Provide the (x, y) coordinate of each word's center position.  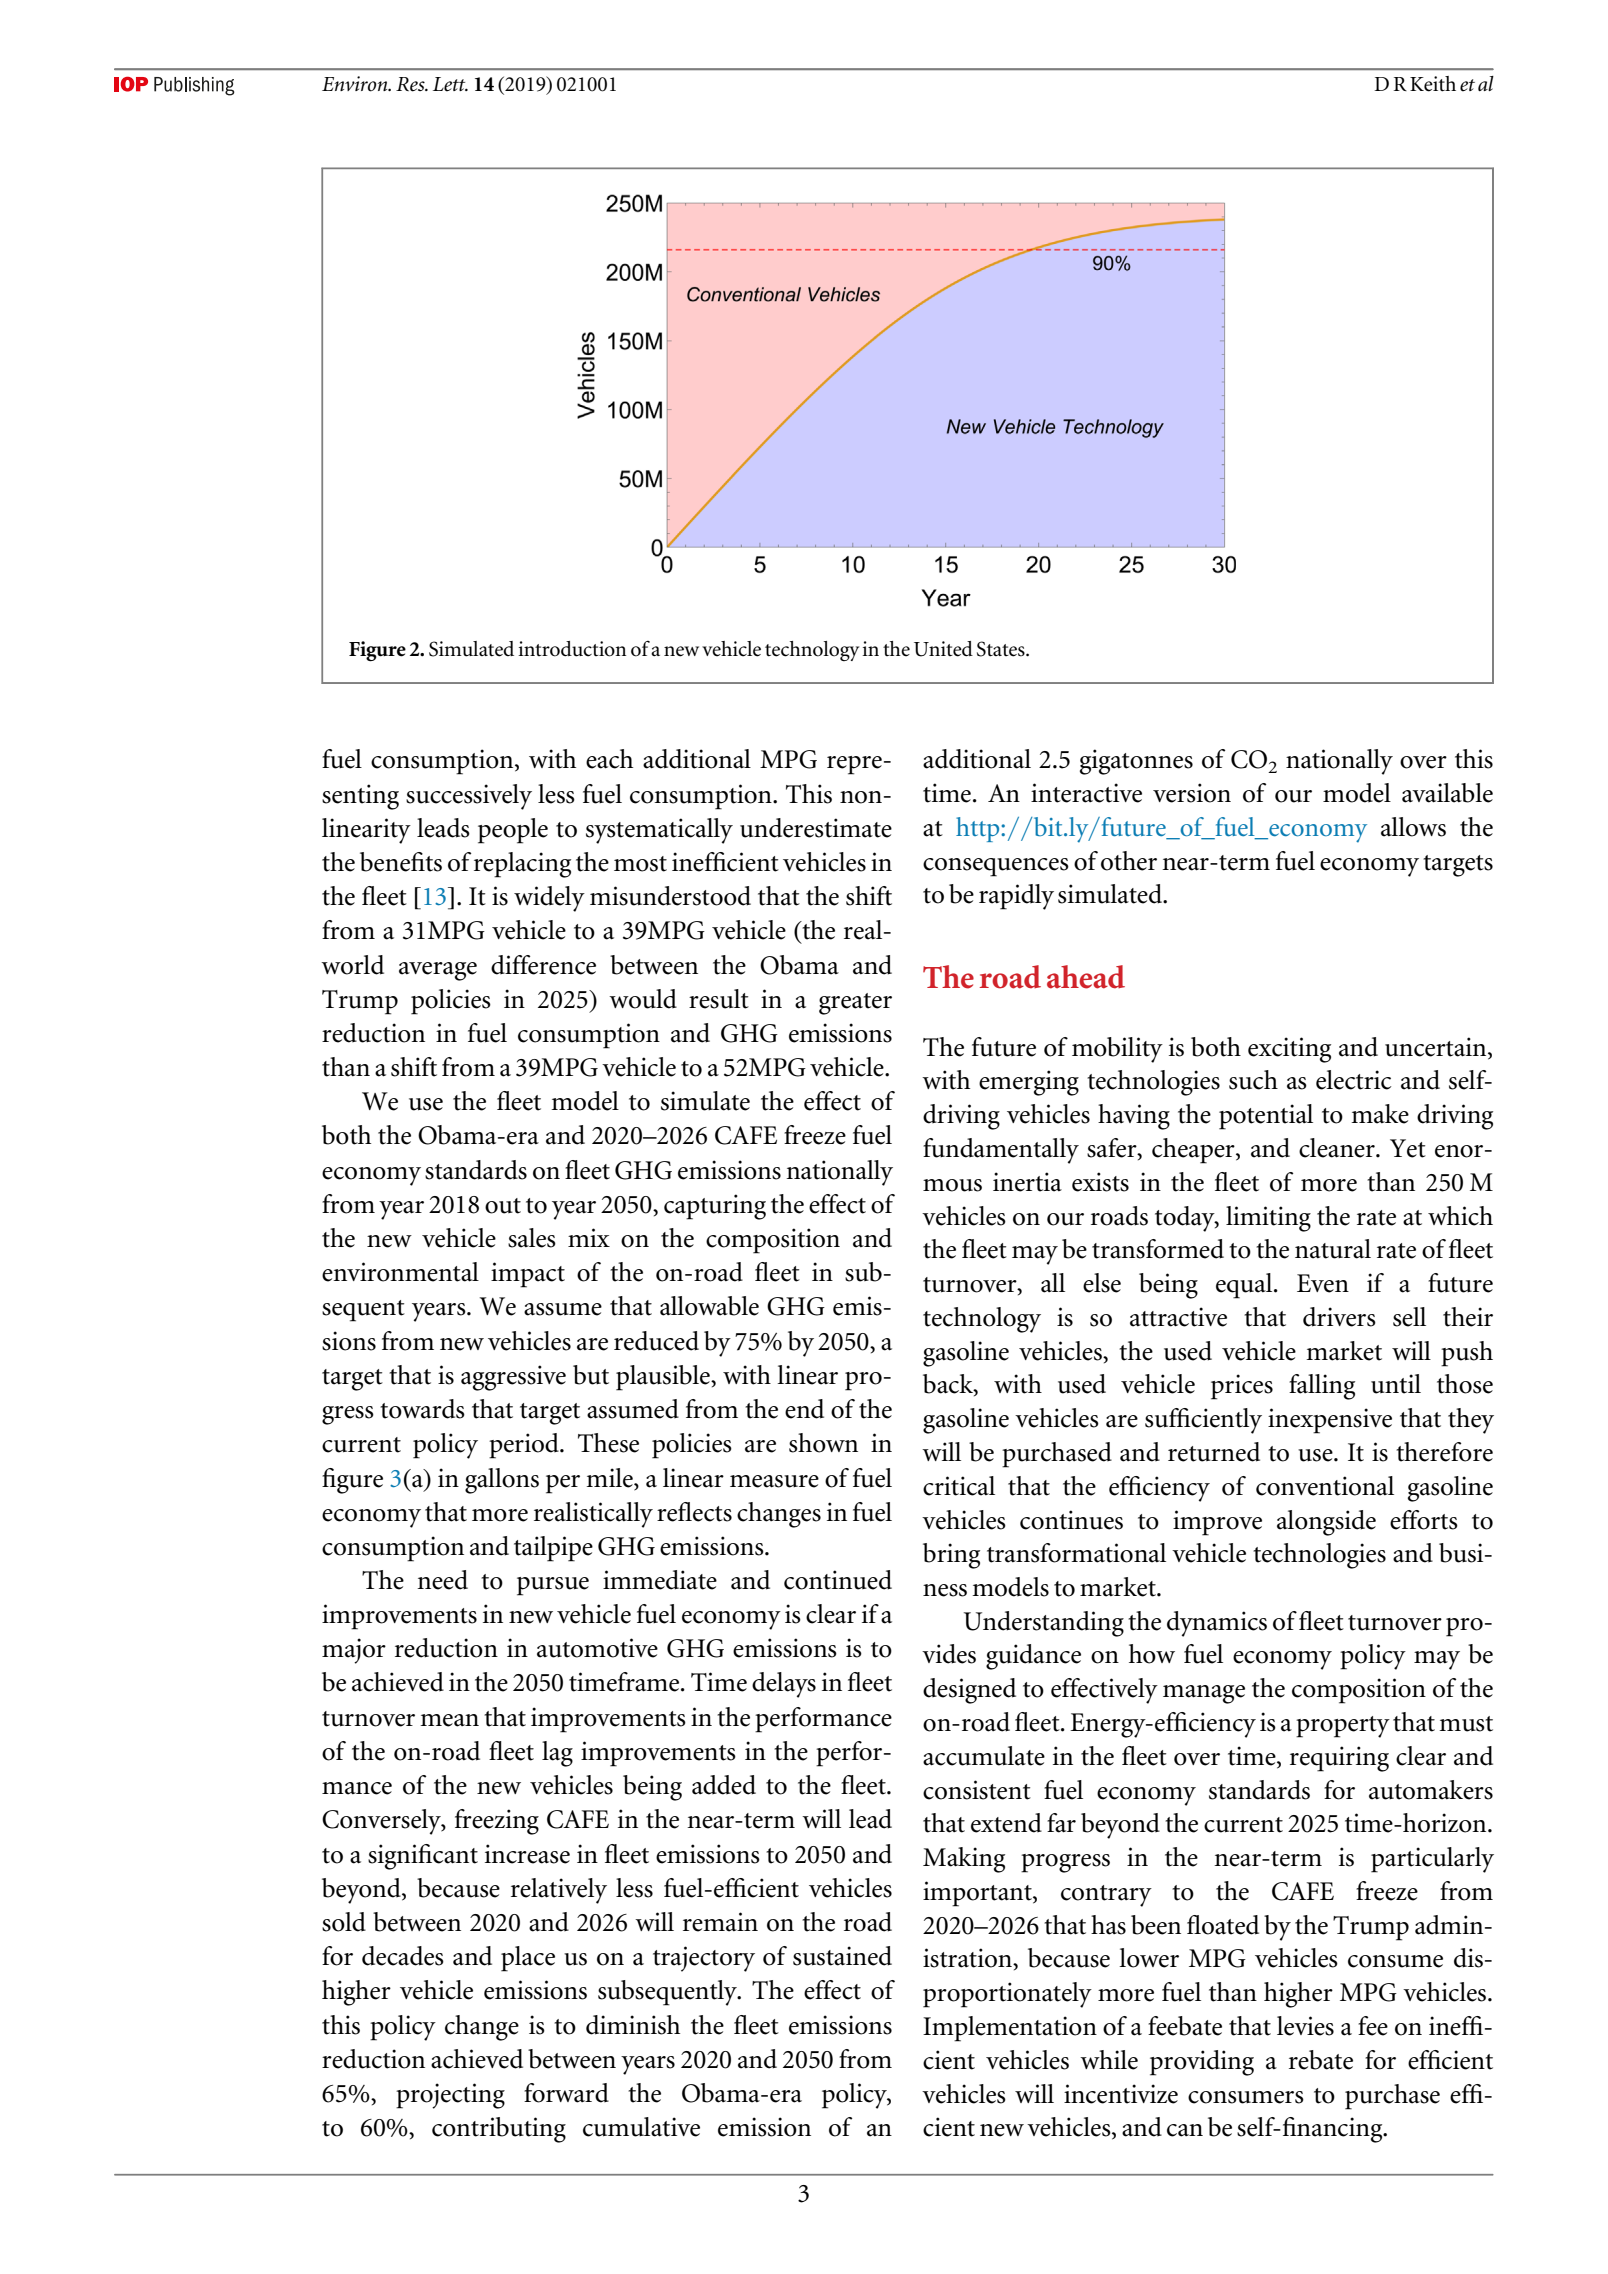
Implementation (1010, 2029)
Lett (450, 84)
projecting (450, 2096)
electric (1353, 1080)
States (1002, 649)
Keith (1433, 84)
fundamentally (1001, 1151)
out (503, 1206)
